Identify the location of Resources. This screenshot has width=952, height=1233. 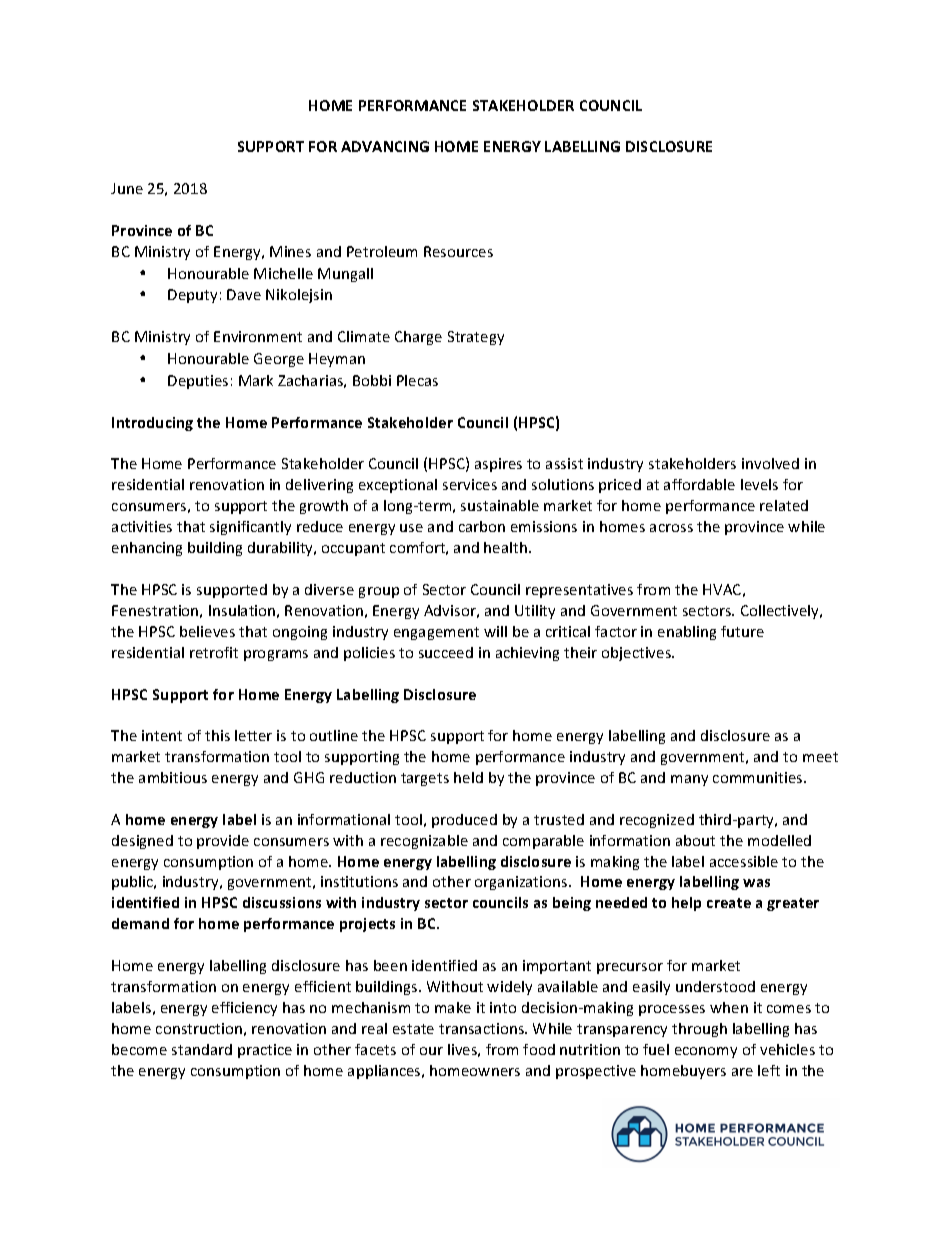
(458, 251).
